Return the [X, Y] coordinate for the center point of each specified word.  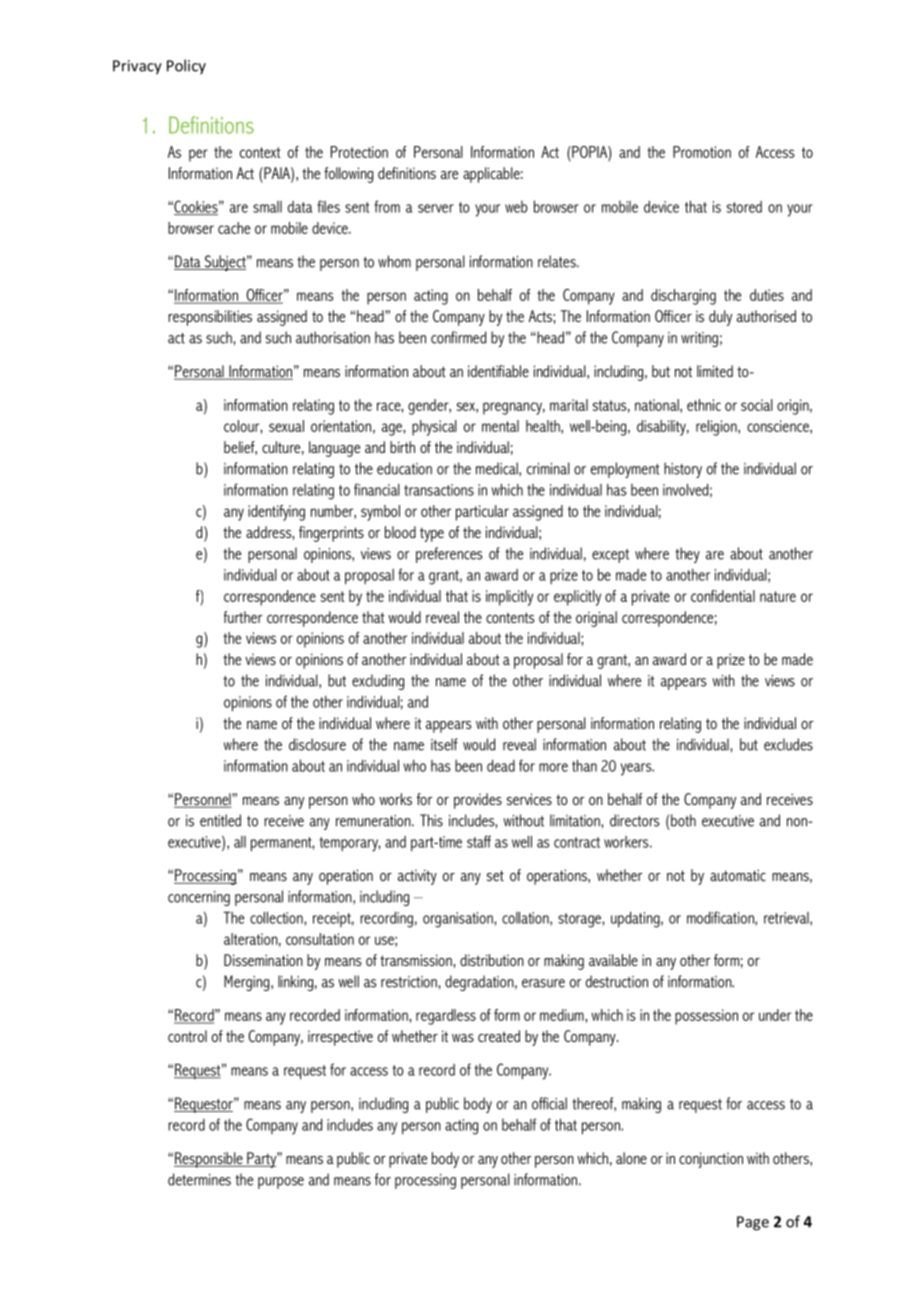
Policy [186, 67]
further [243, 617]
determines [199, 1179]
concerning [199, 898]
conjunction [711, 1160]
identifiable [498, 371]
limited [715, 371]
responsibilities [210, 318]
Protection [359, 152]
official [549, 1103]
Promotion [702, 152]
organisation [459, 920]
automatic [738, 875]
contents [510, 617]
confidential [723, 596]
